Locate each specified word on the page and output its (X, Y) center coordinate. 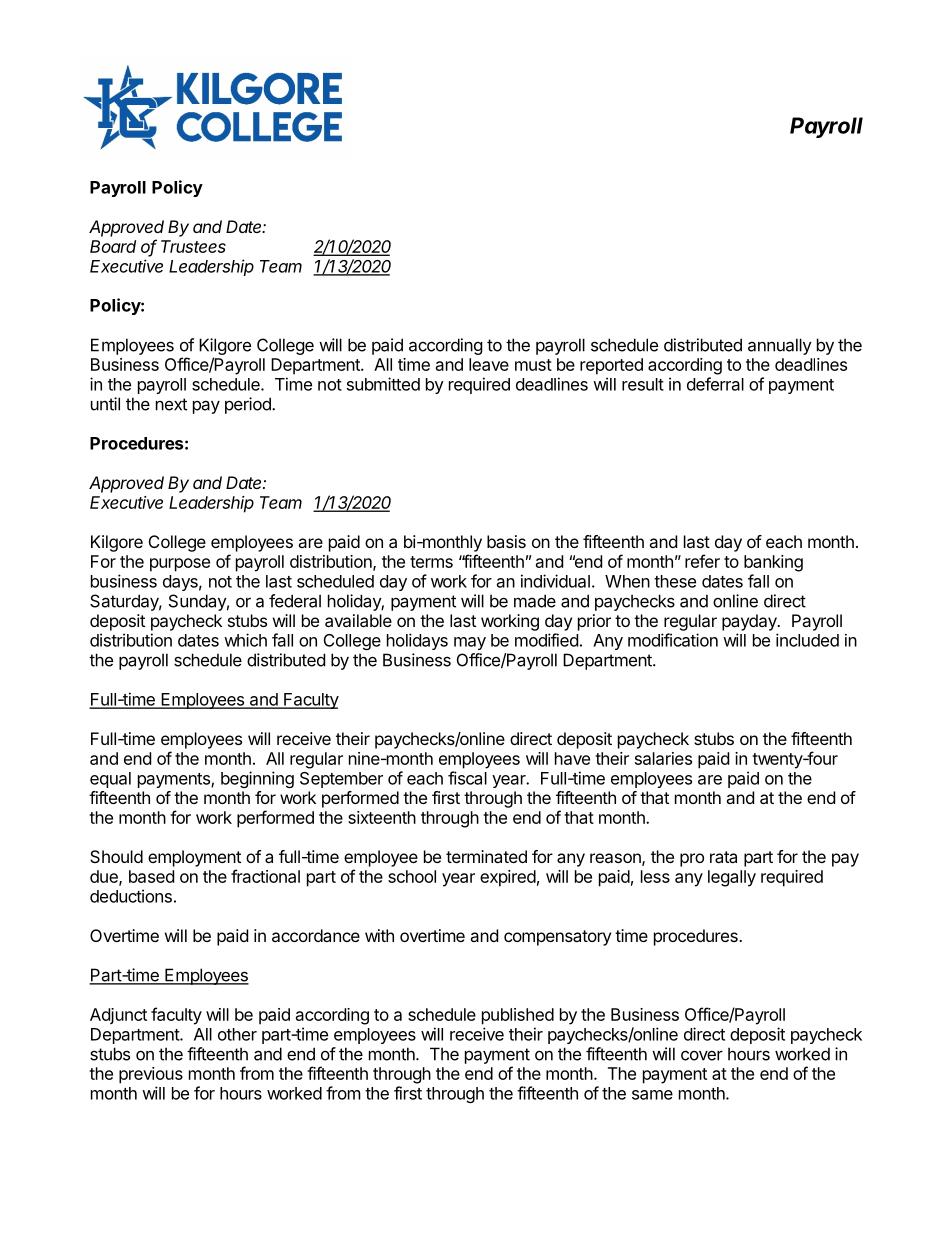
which (245, 640)
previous (151, 1075)
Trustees (193, 246)
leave (489, 364)
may (470, 643)
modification (673, 640)
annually (780, 346)
